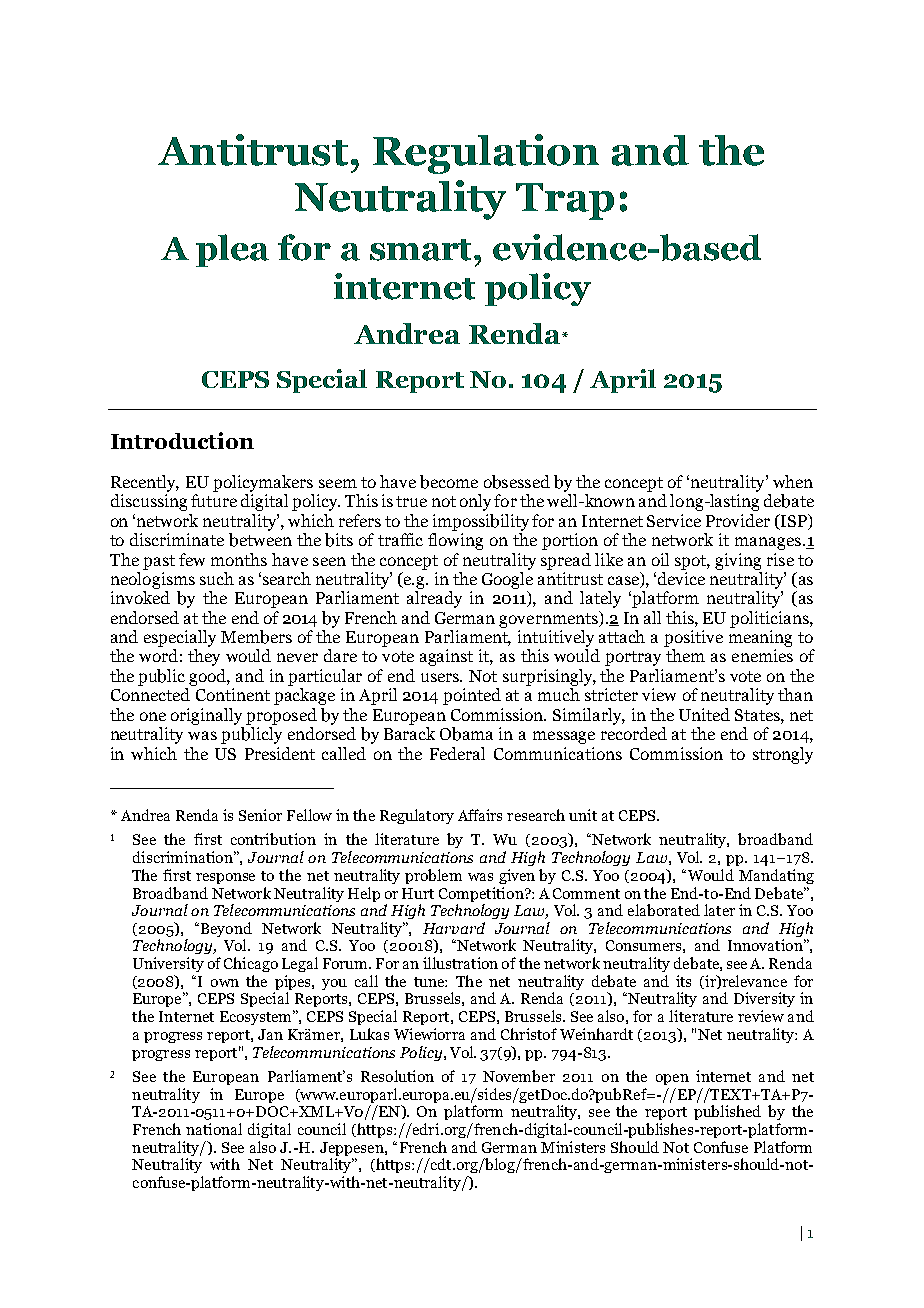 This screenshot has width=924, height=1308. I want to click on Trap, so click(565, 201).
